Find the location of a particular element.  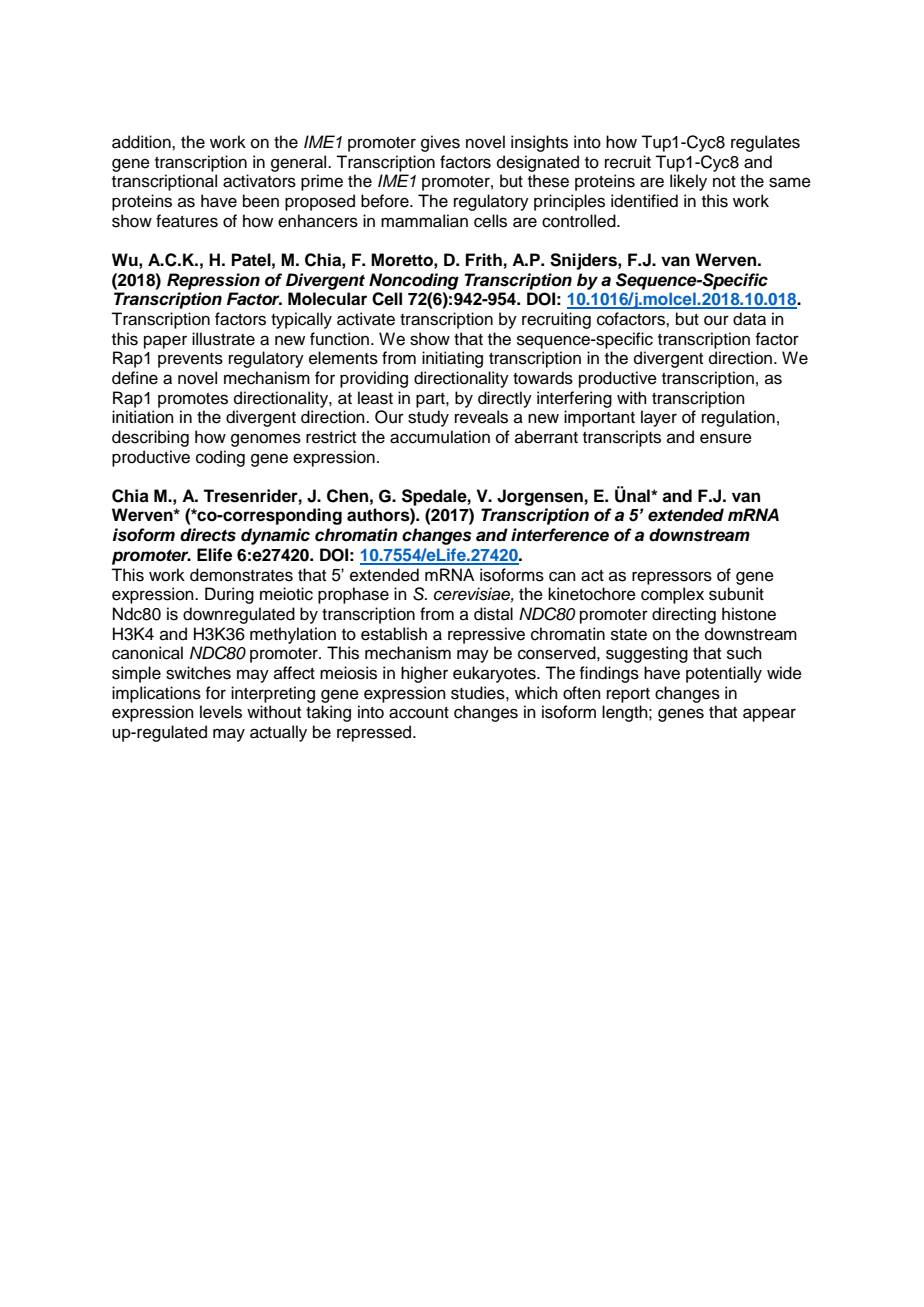

genomes is located at coordinates (266, 440).
